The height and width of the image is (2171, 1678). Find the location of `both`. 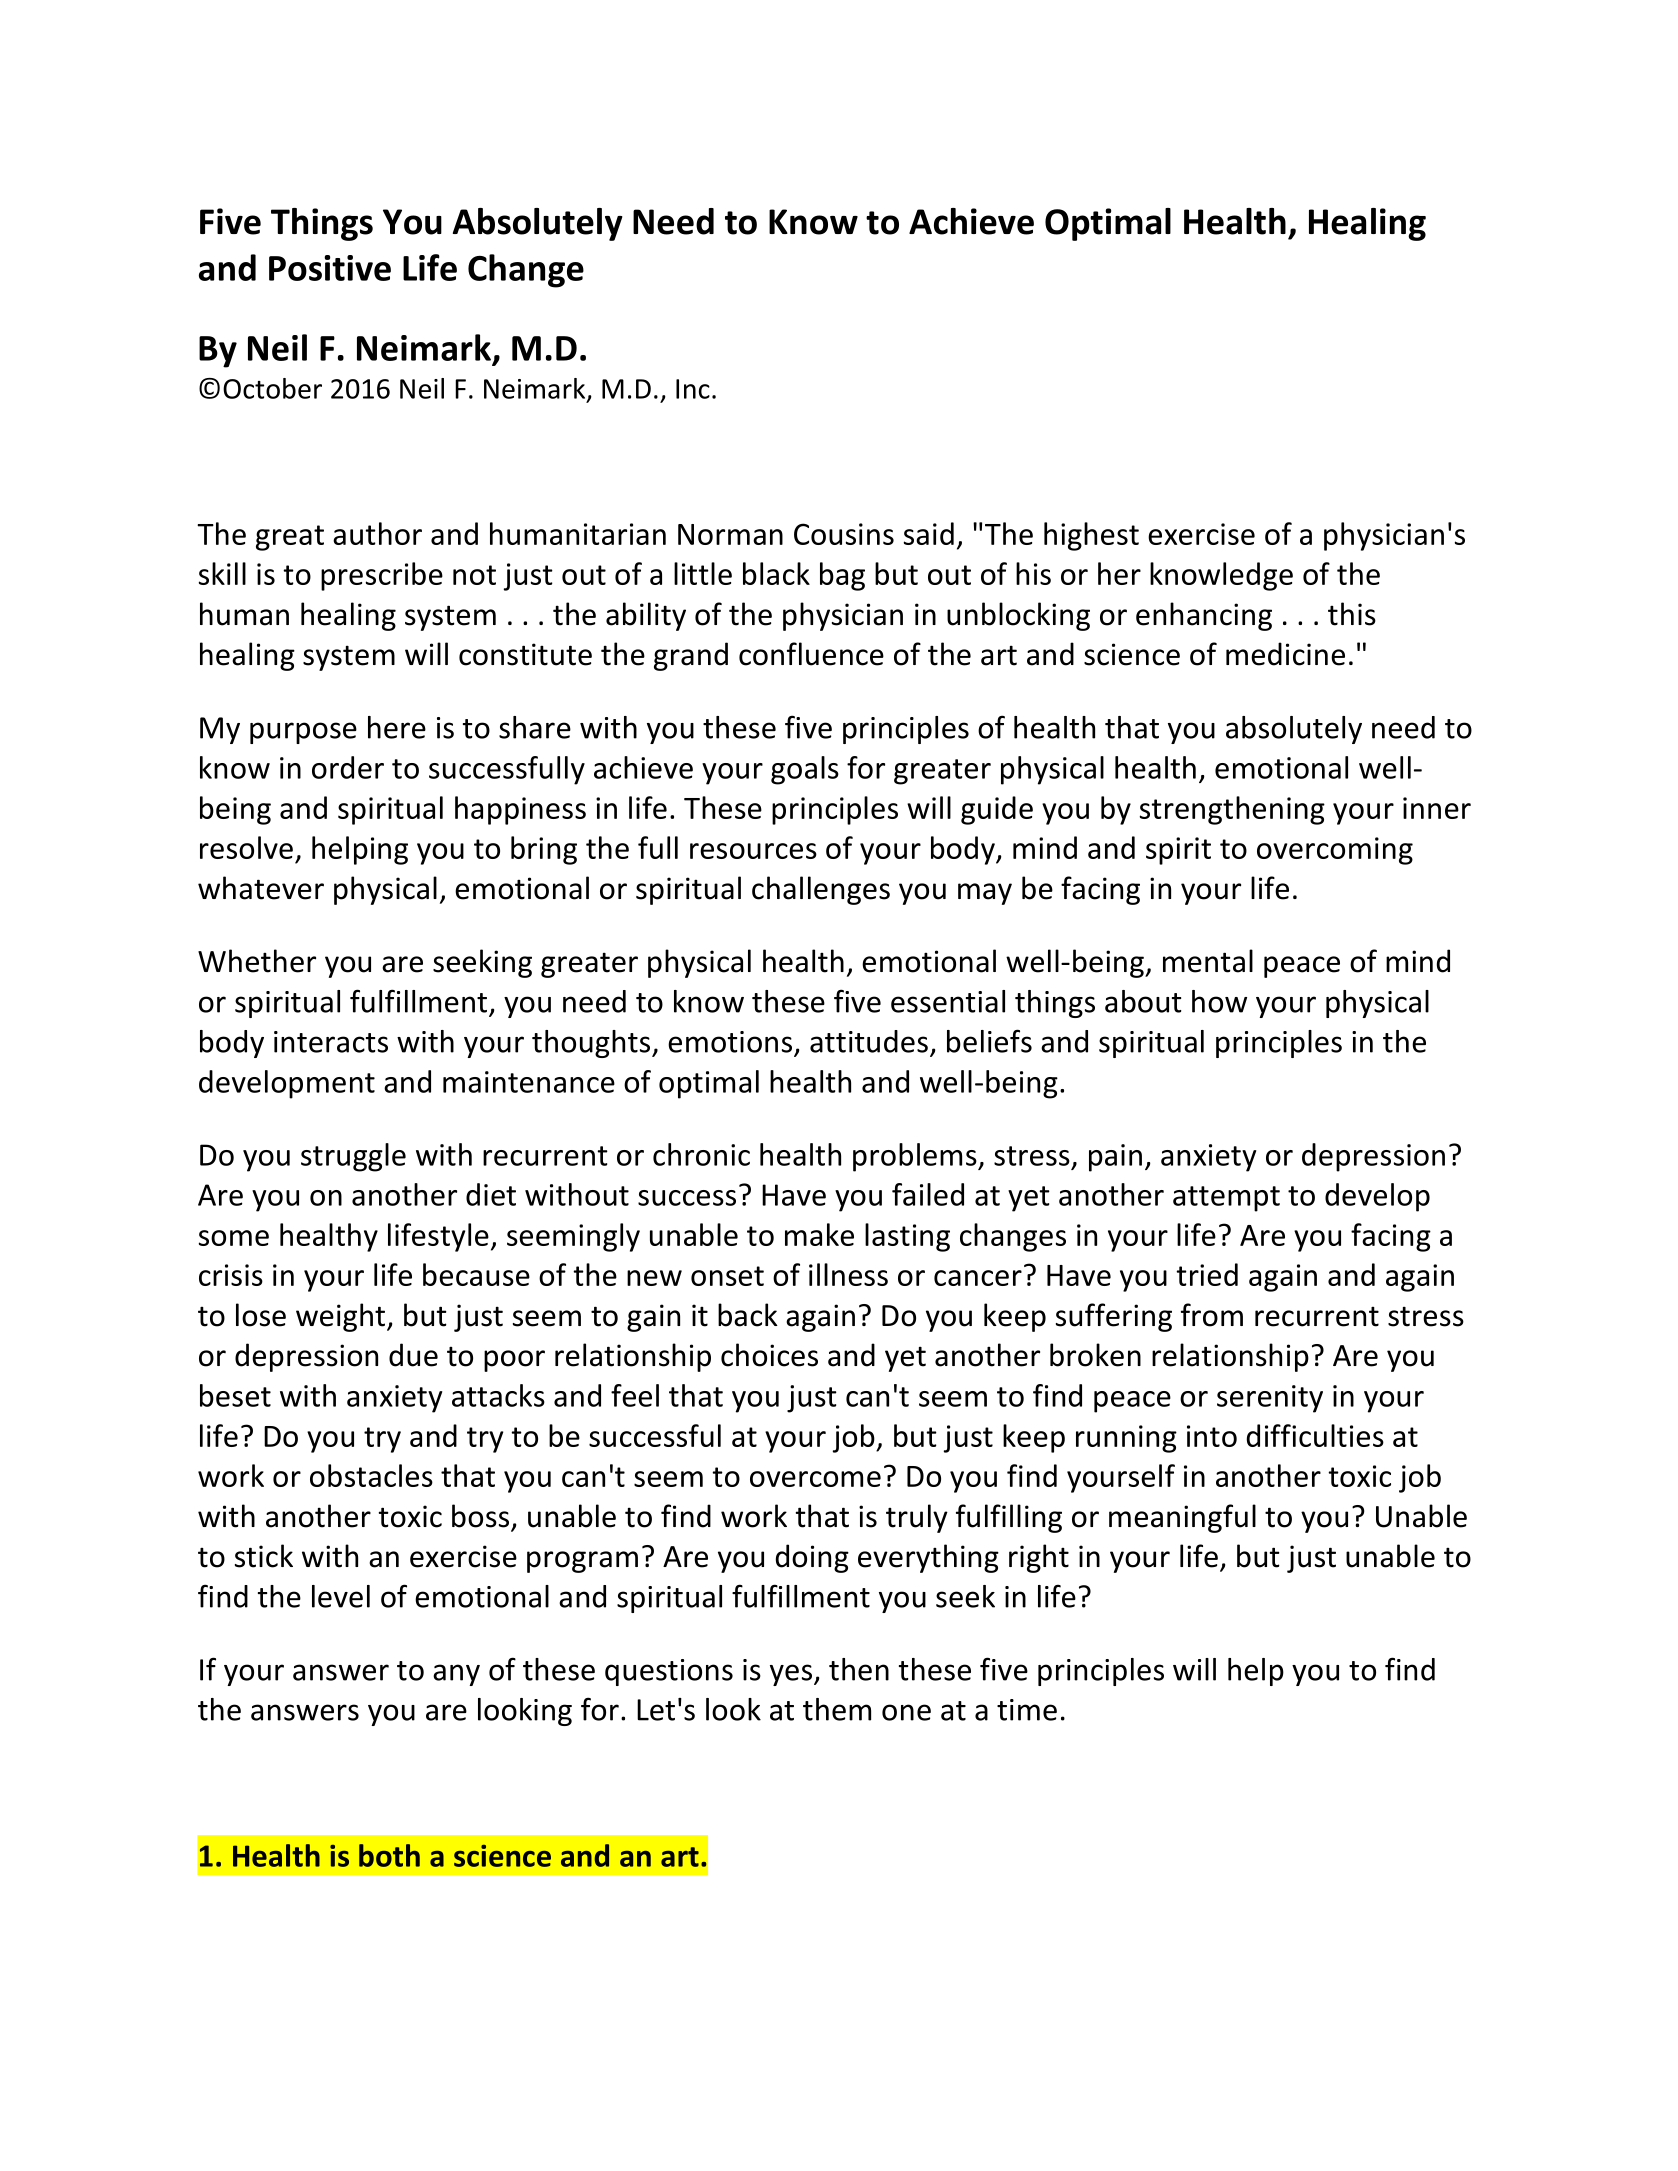

both is located at coordinates (389, 1855).
